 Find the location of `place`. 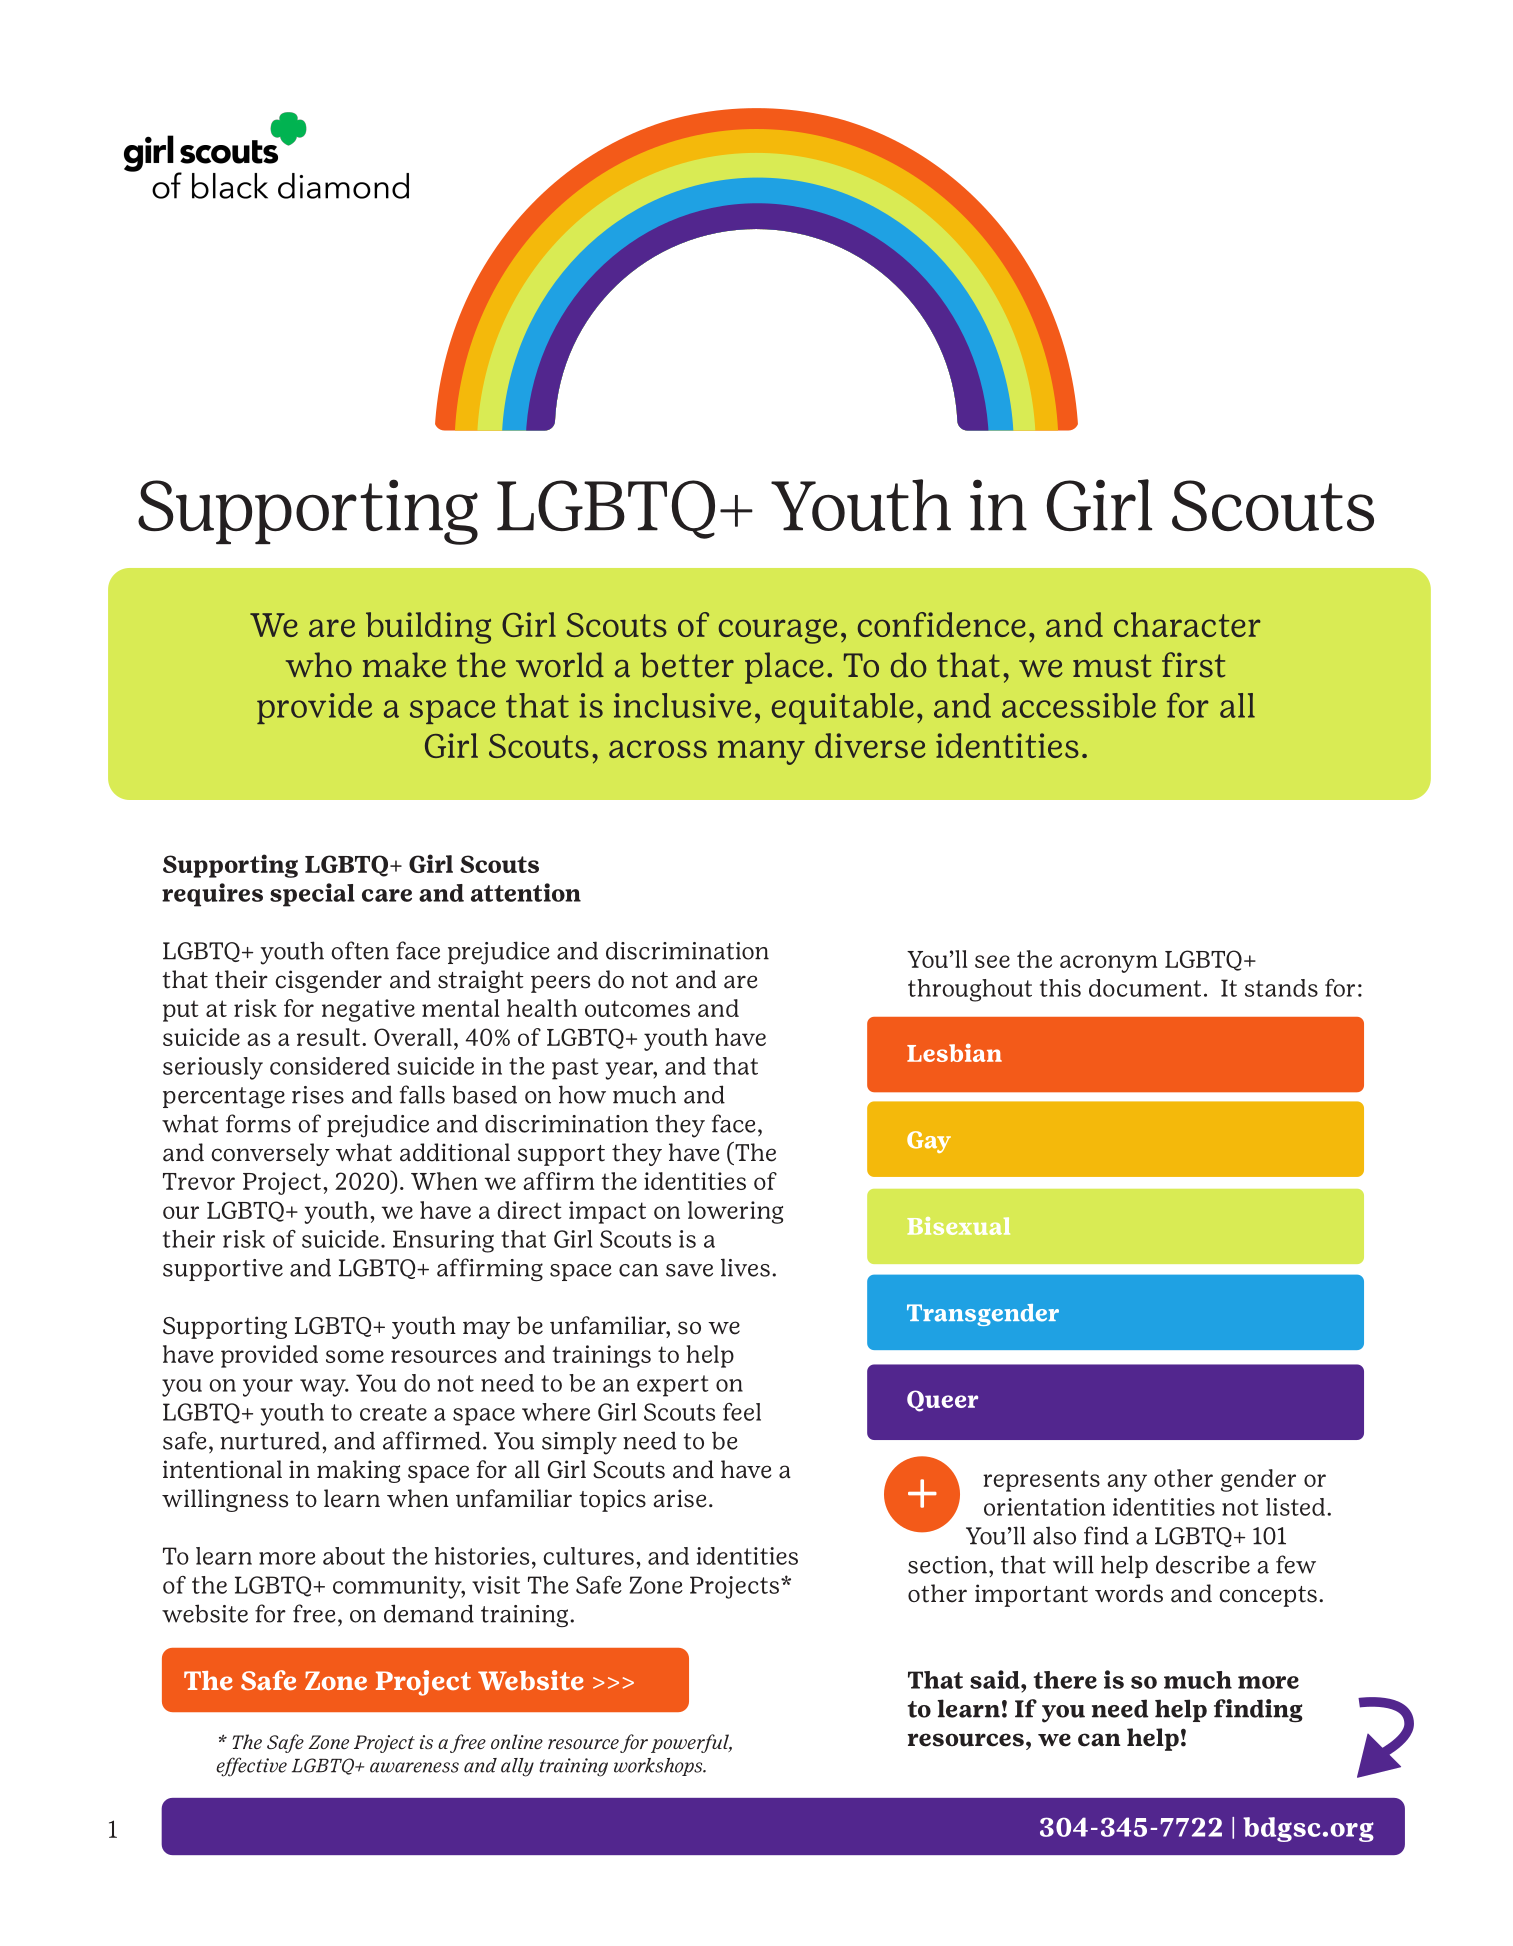

place is located at coordinates (784, 668).
